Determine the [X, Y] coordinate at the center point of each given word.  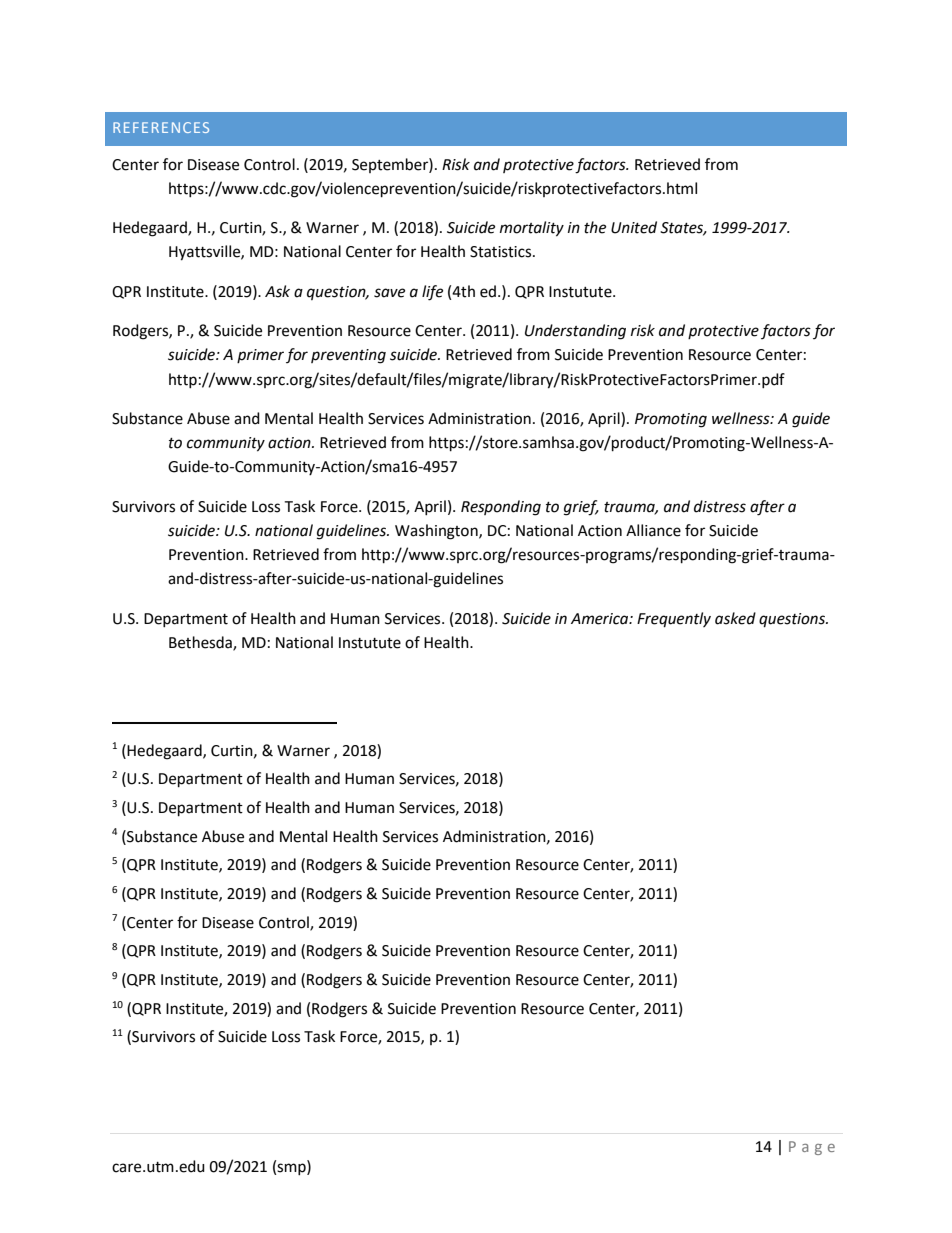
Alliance [653, 530]
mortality [532, 229]
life [432, 293]
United [634, 227]
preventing [348, 356]
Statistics [502, 252]
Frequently [674, 620]
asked [735, 618]
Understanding [575, 332]
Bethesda [201, 643]
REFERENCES [161, 127]
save [389, 293]
